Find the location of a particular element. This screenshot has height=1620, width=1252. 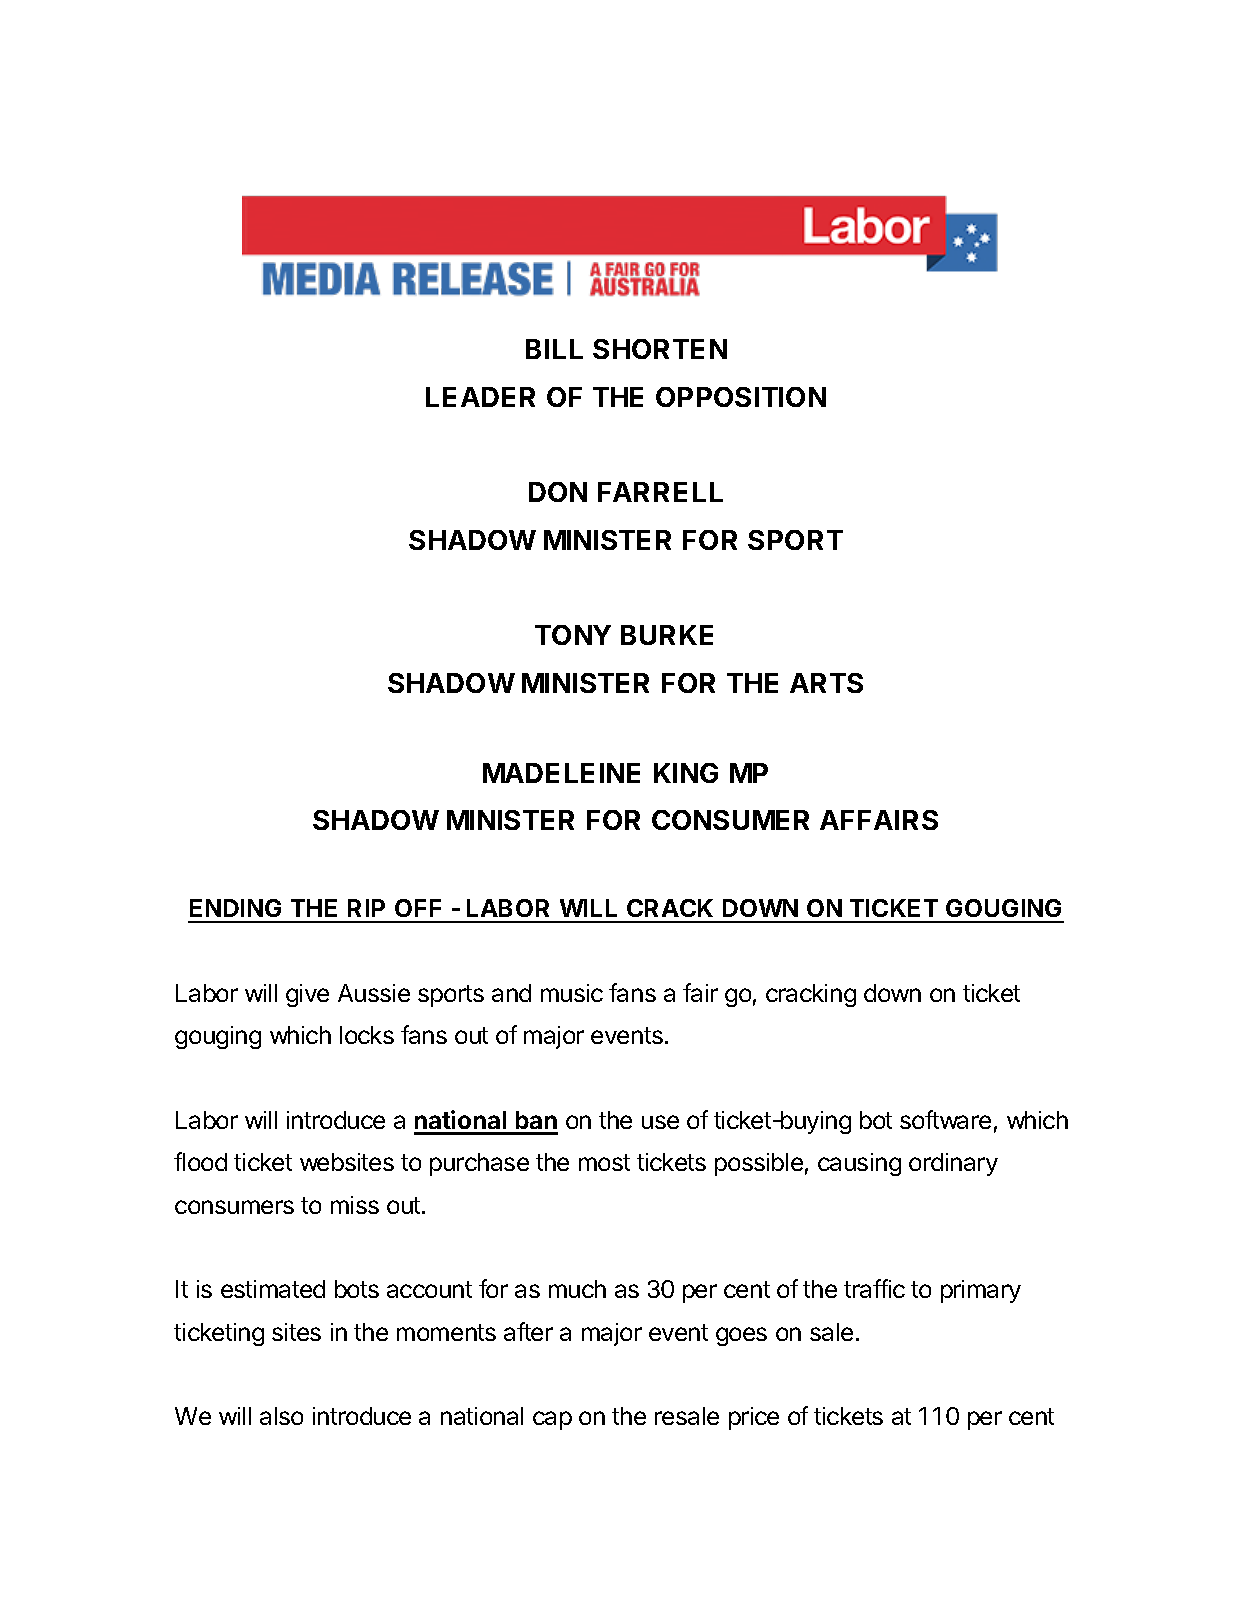

locks is located at coordinates (367, 1035).
